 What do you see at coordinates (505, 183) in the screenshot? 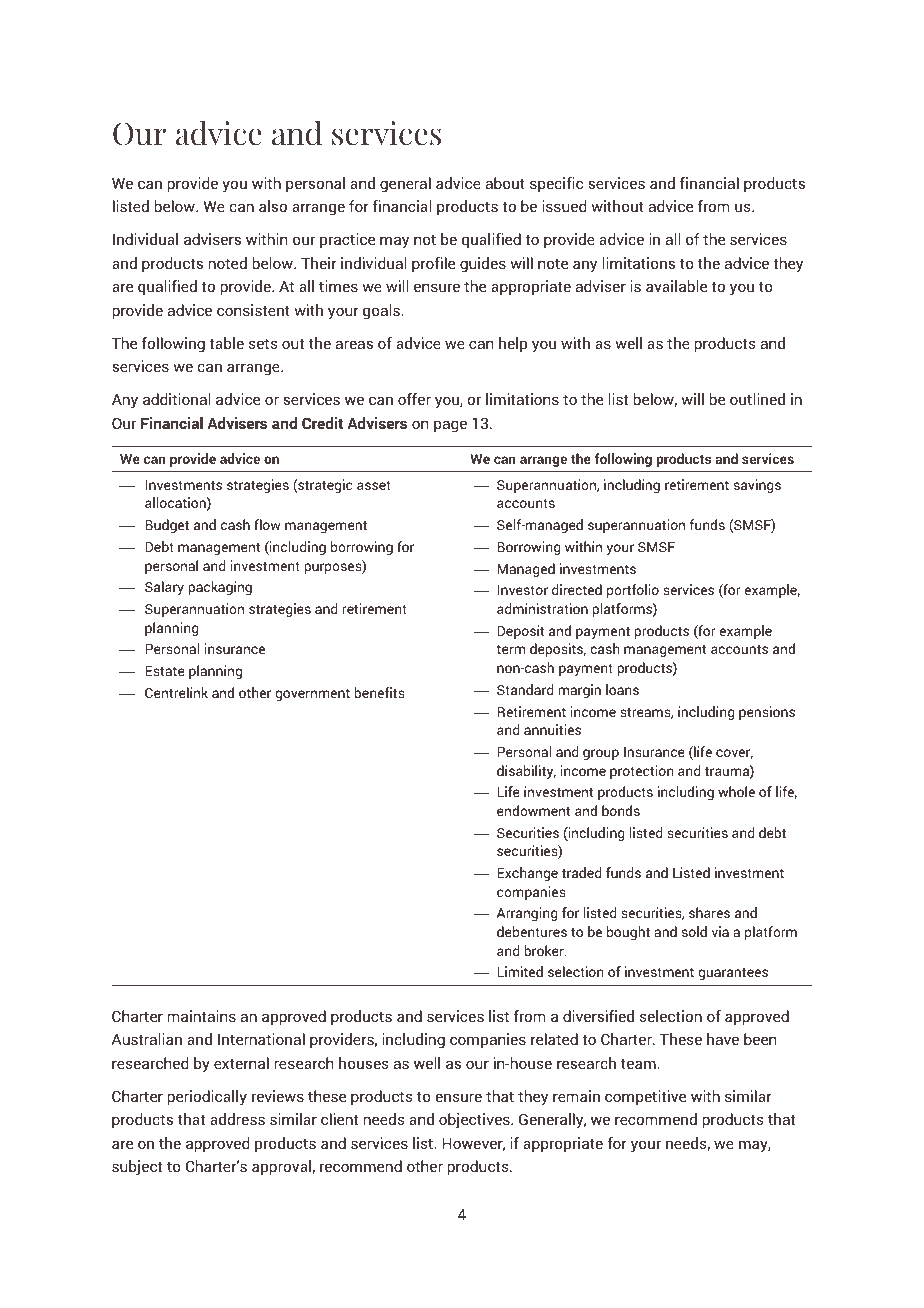
I see `about` at bounding box center [505, 183].
